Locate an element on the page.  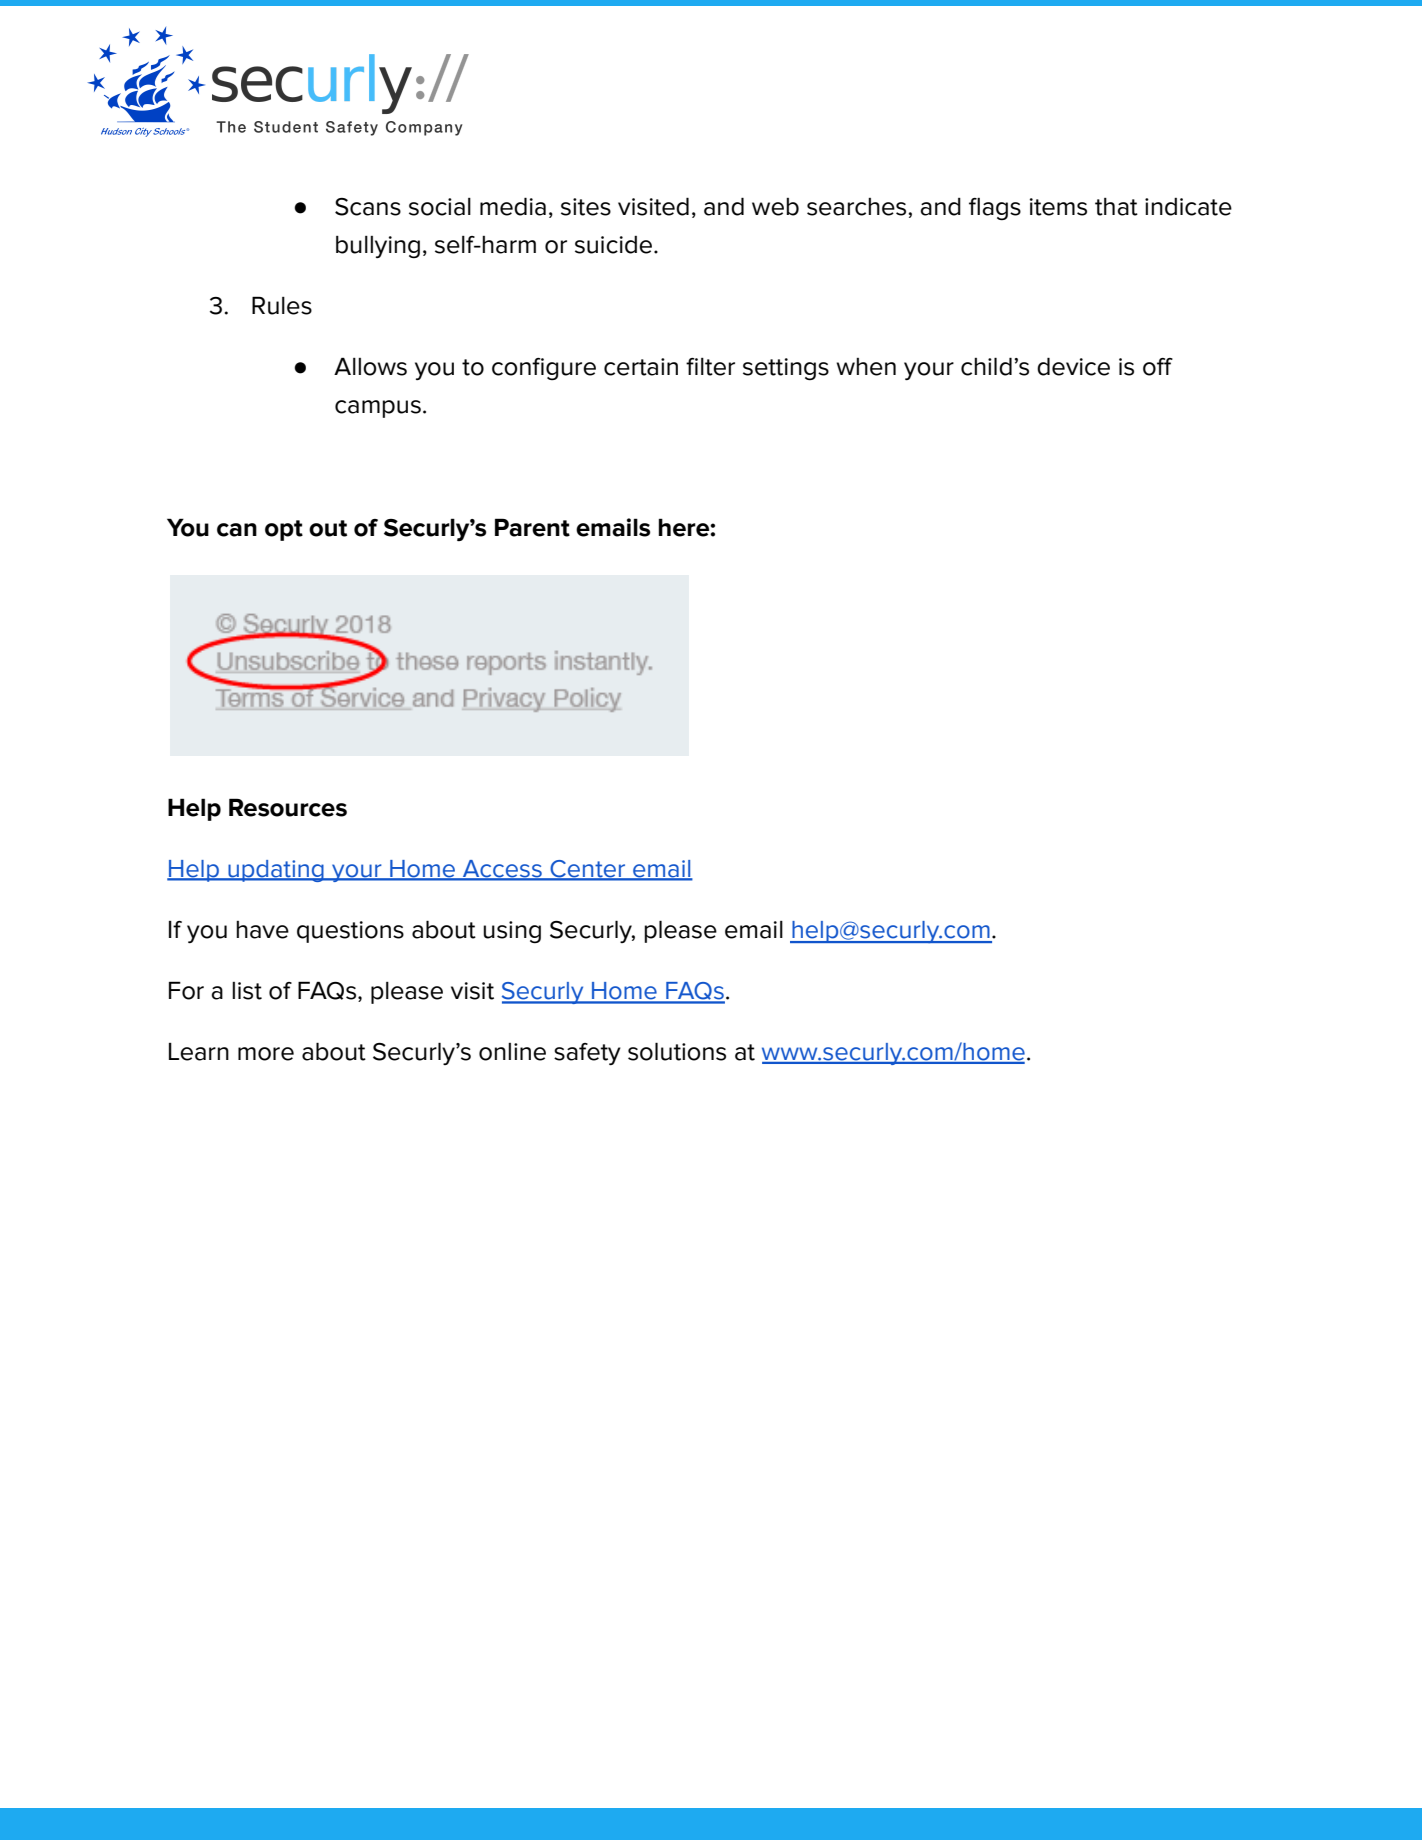
Center is located at coordinates (588, 870).
